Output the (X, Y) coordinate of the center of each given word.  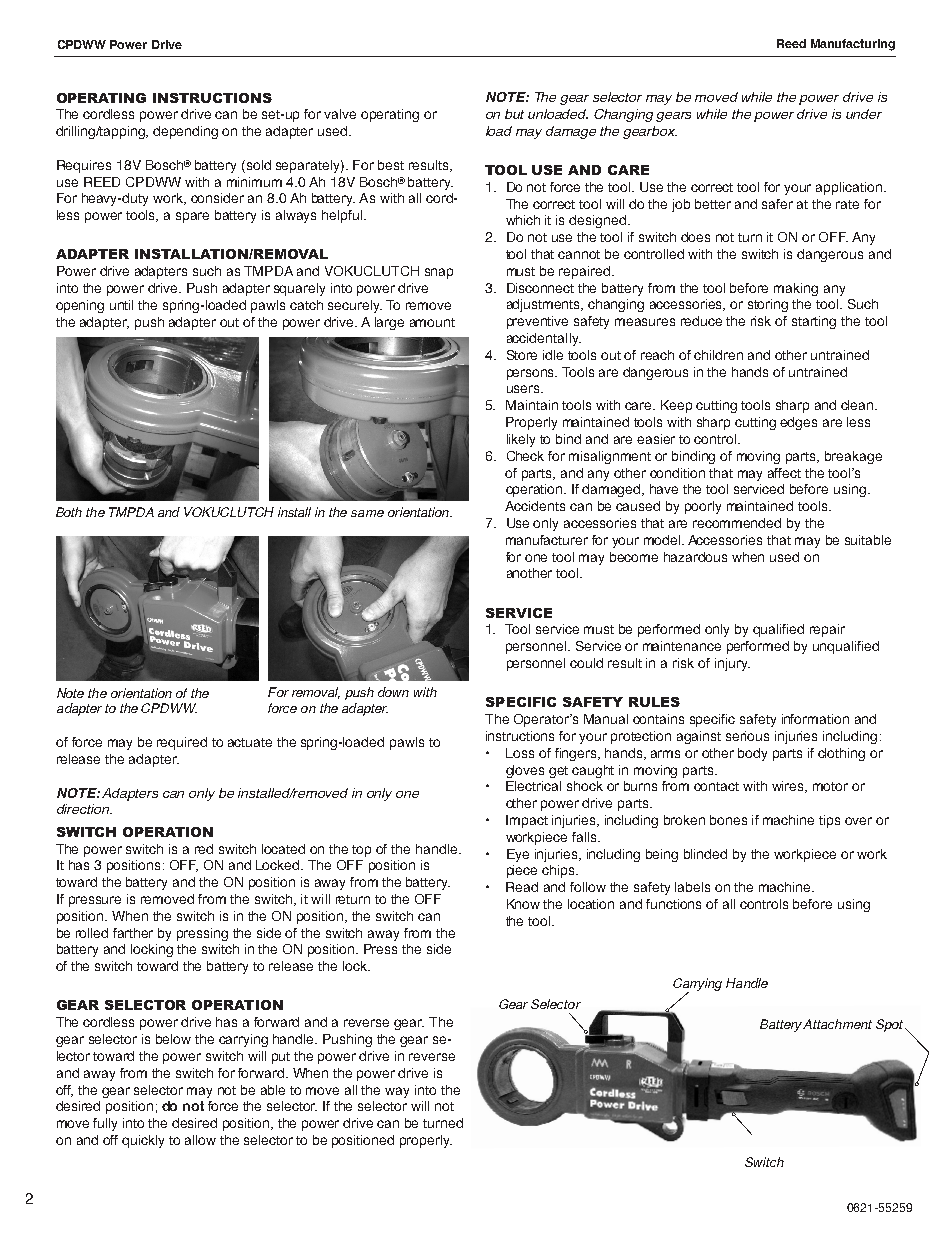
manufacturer (547, 540)
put (281, 1058)
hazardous (695, 557)
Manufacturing (853, 45)
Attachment (837, 1024)
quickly (143, 1141)
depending (185, 132)
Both (69, 512)
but (514, 114)
